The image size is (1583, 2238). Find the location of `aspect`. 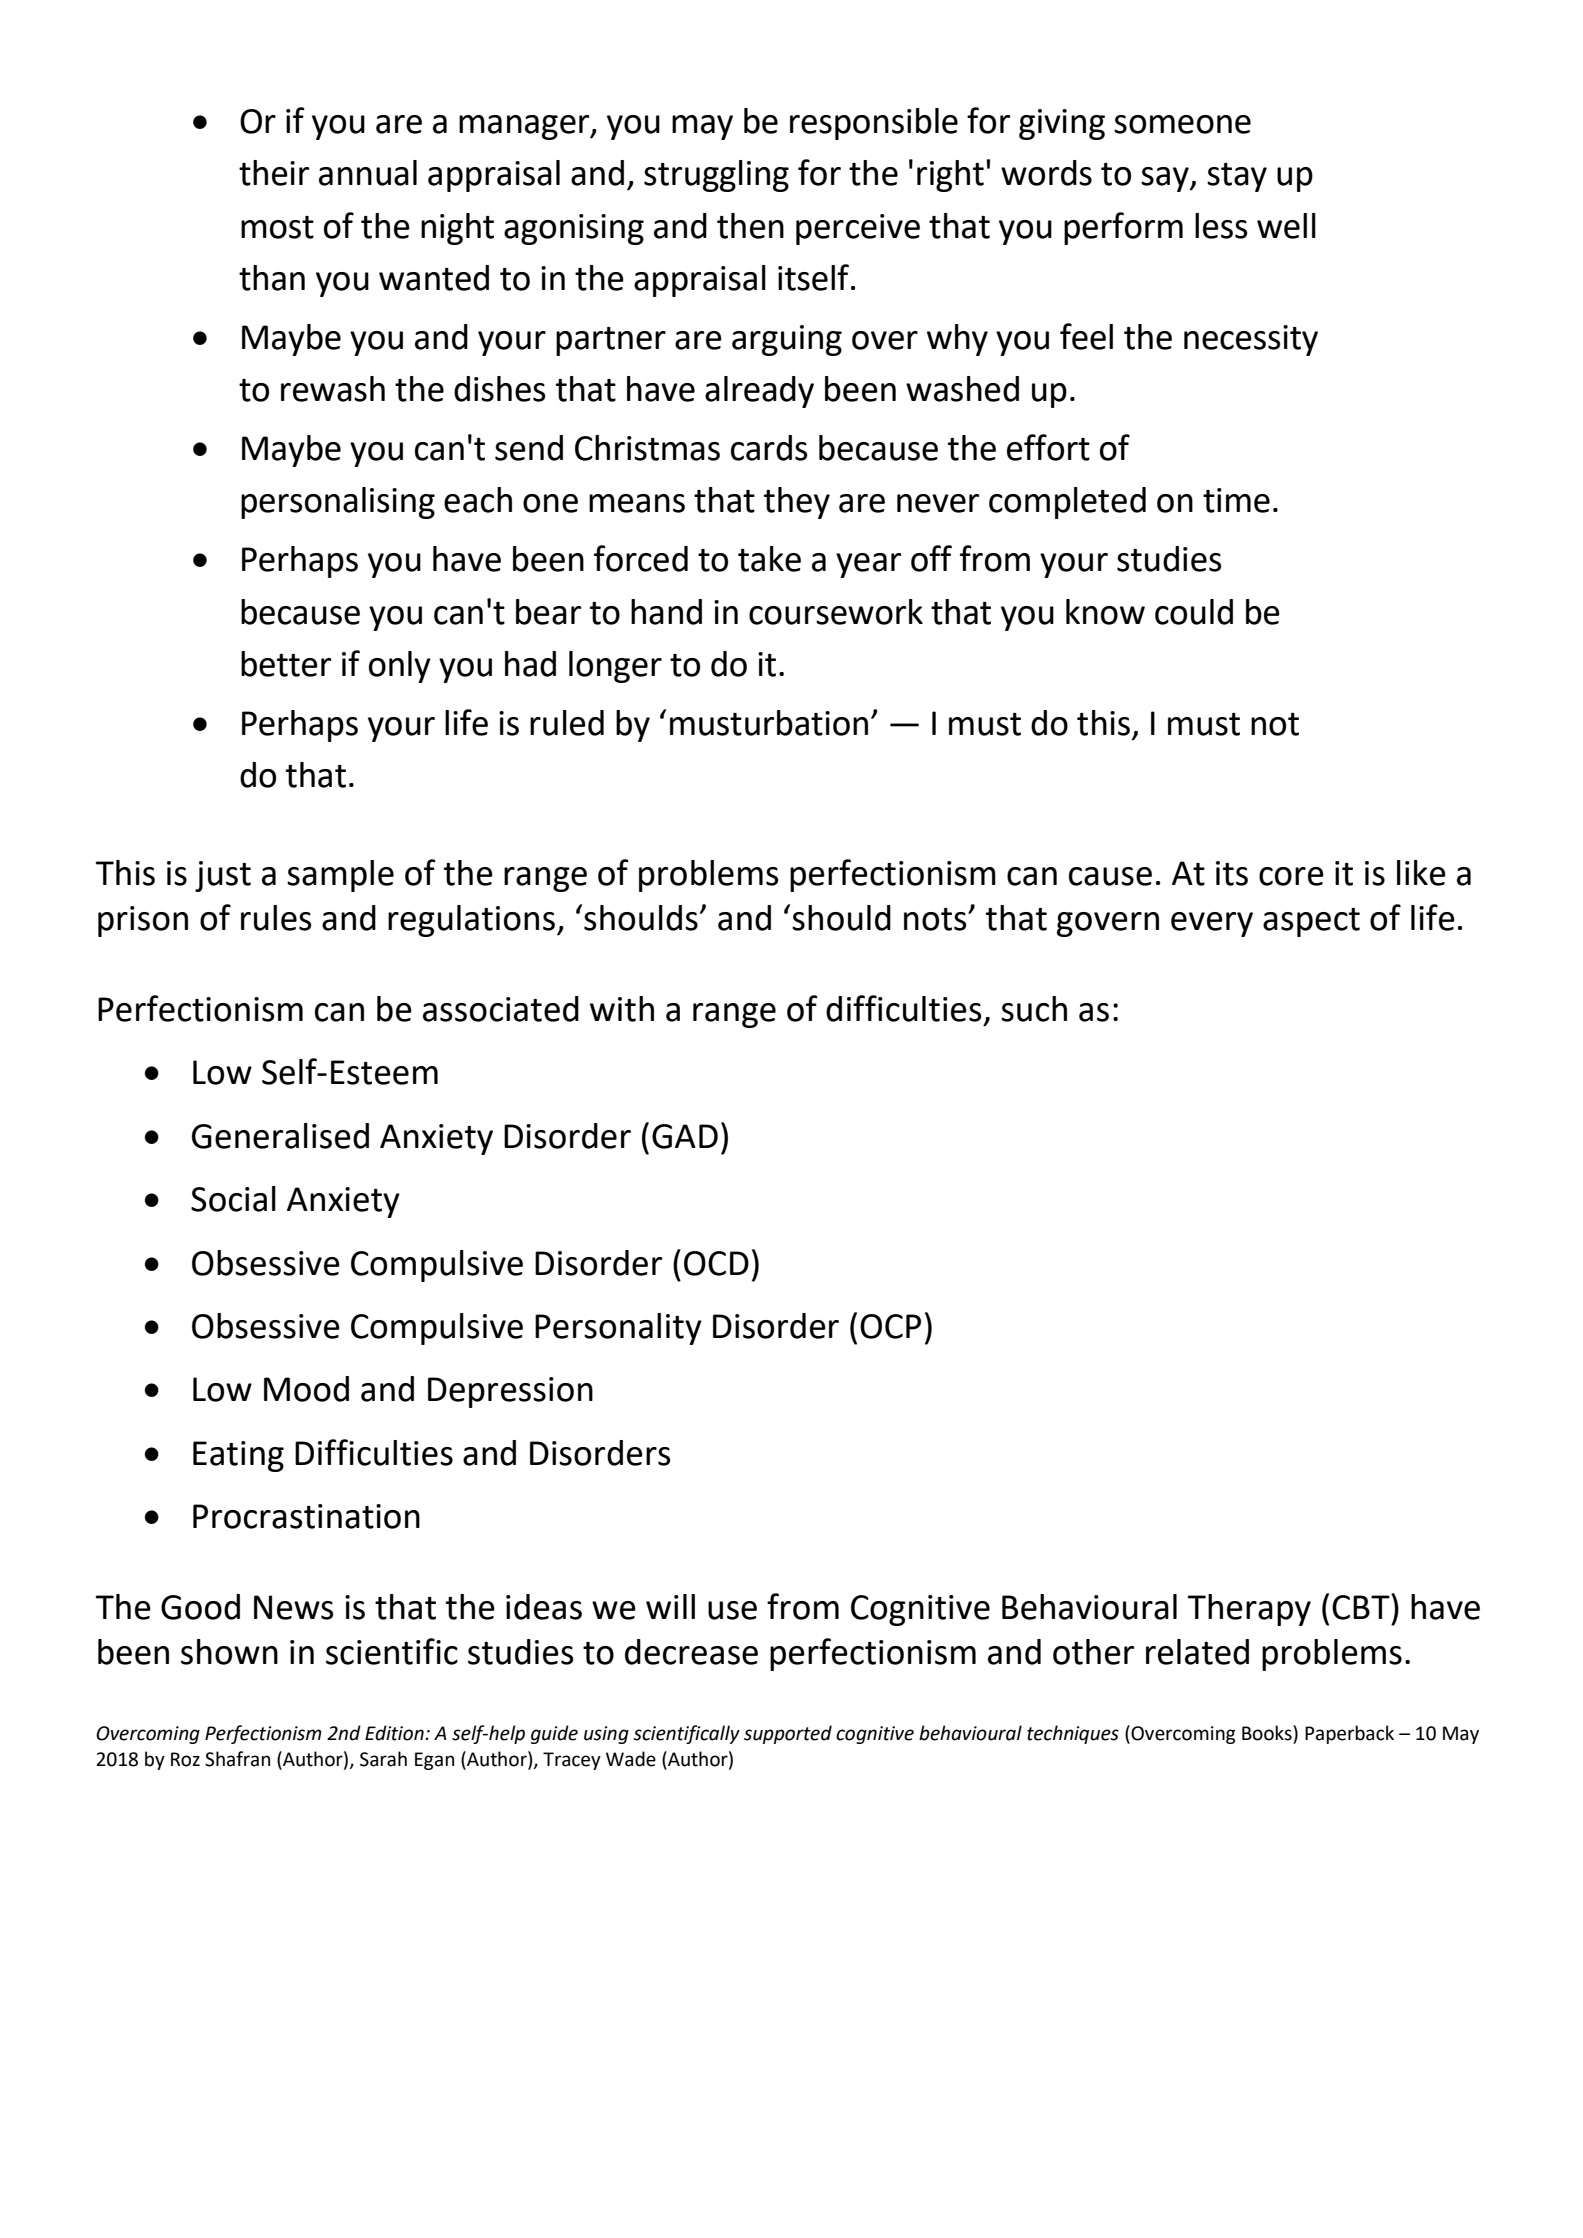

aspect is located at coordinates (1311, 922).
